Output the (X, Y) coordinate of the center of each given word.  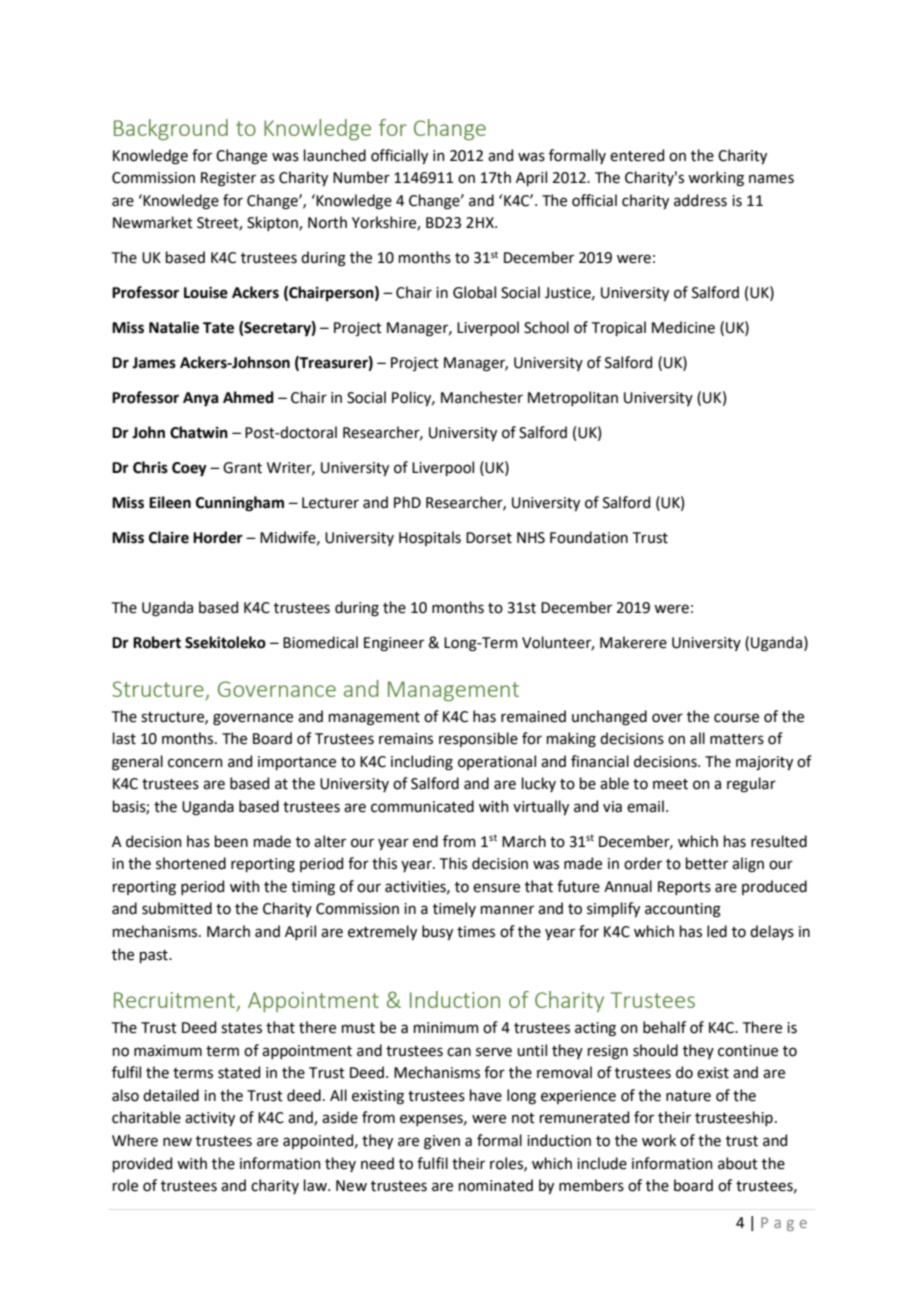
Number (361, 177)
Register (228, 179)
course (736, 718)
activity (210, 1119)
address (700, 200)
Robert (157, 642)
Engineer (394, 644)
